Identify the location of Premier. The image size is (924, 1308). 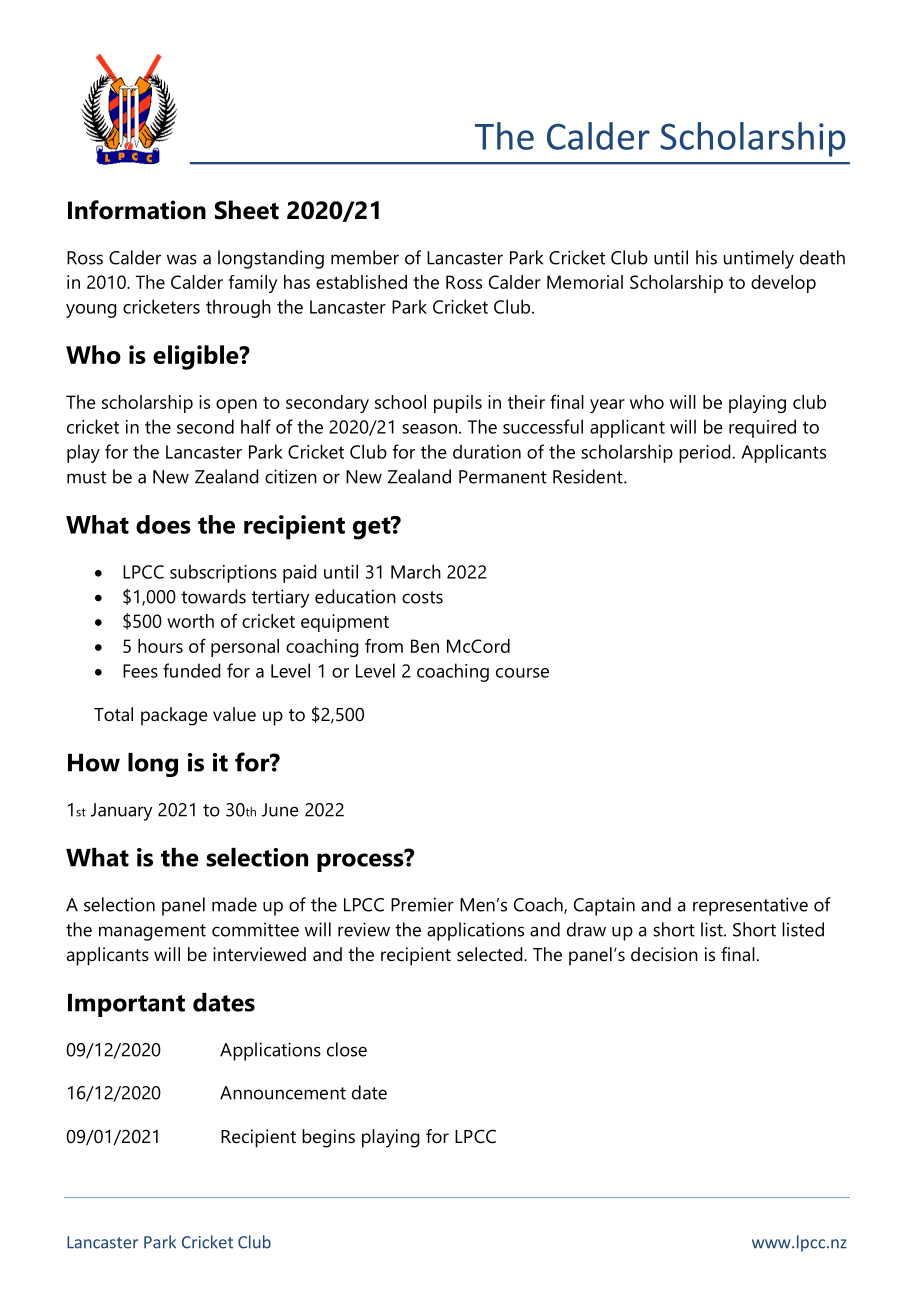
(422, 904).
